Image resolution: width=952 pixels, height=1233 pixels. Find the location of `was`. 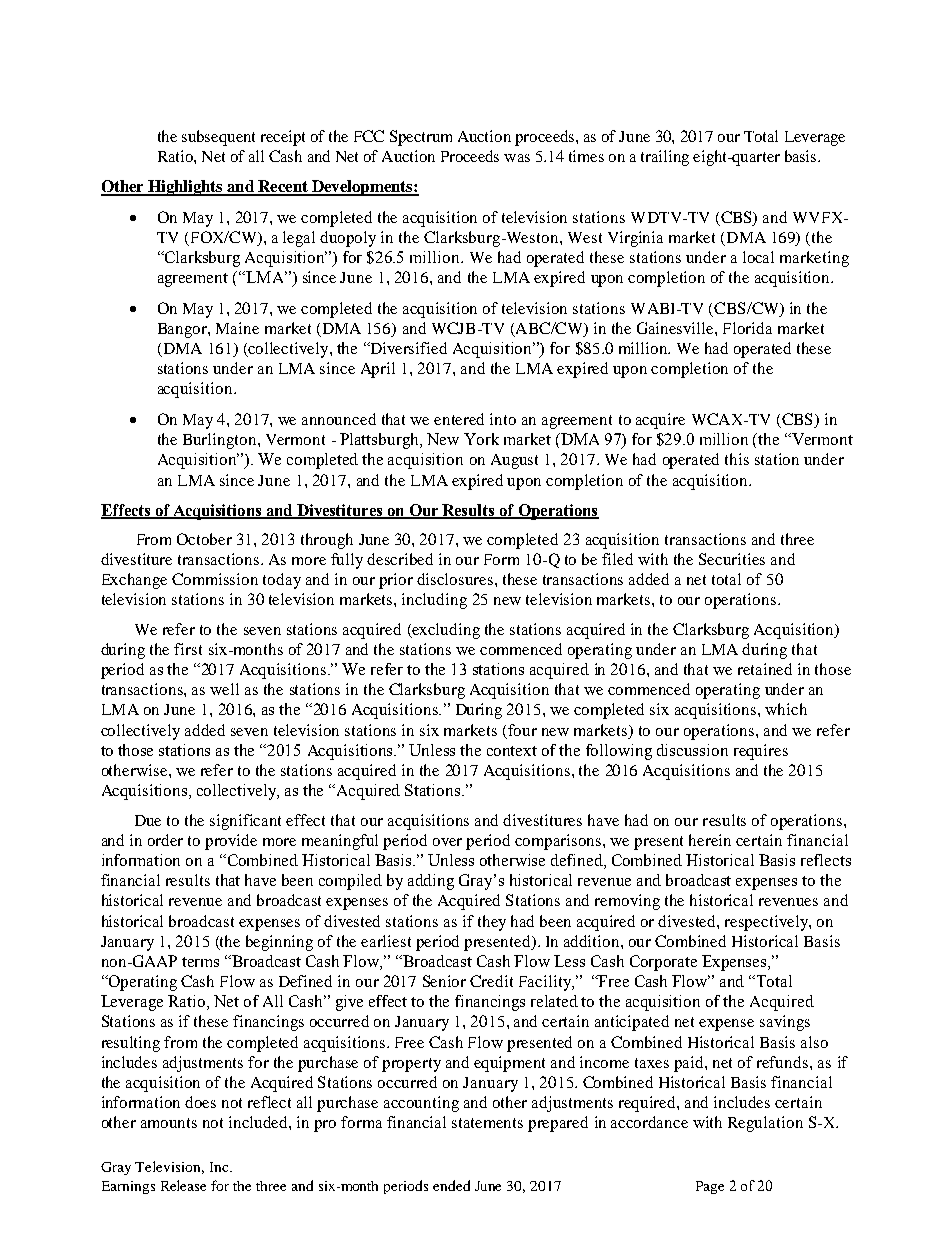

was is located at coordinates (517, 158).
